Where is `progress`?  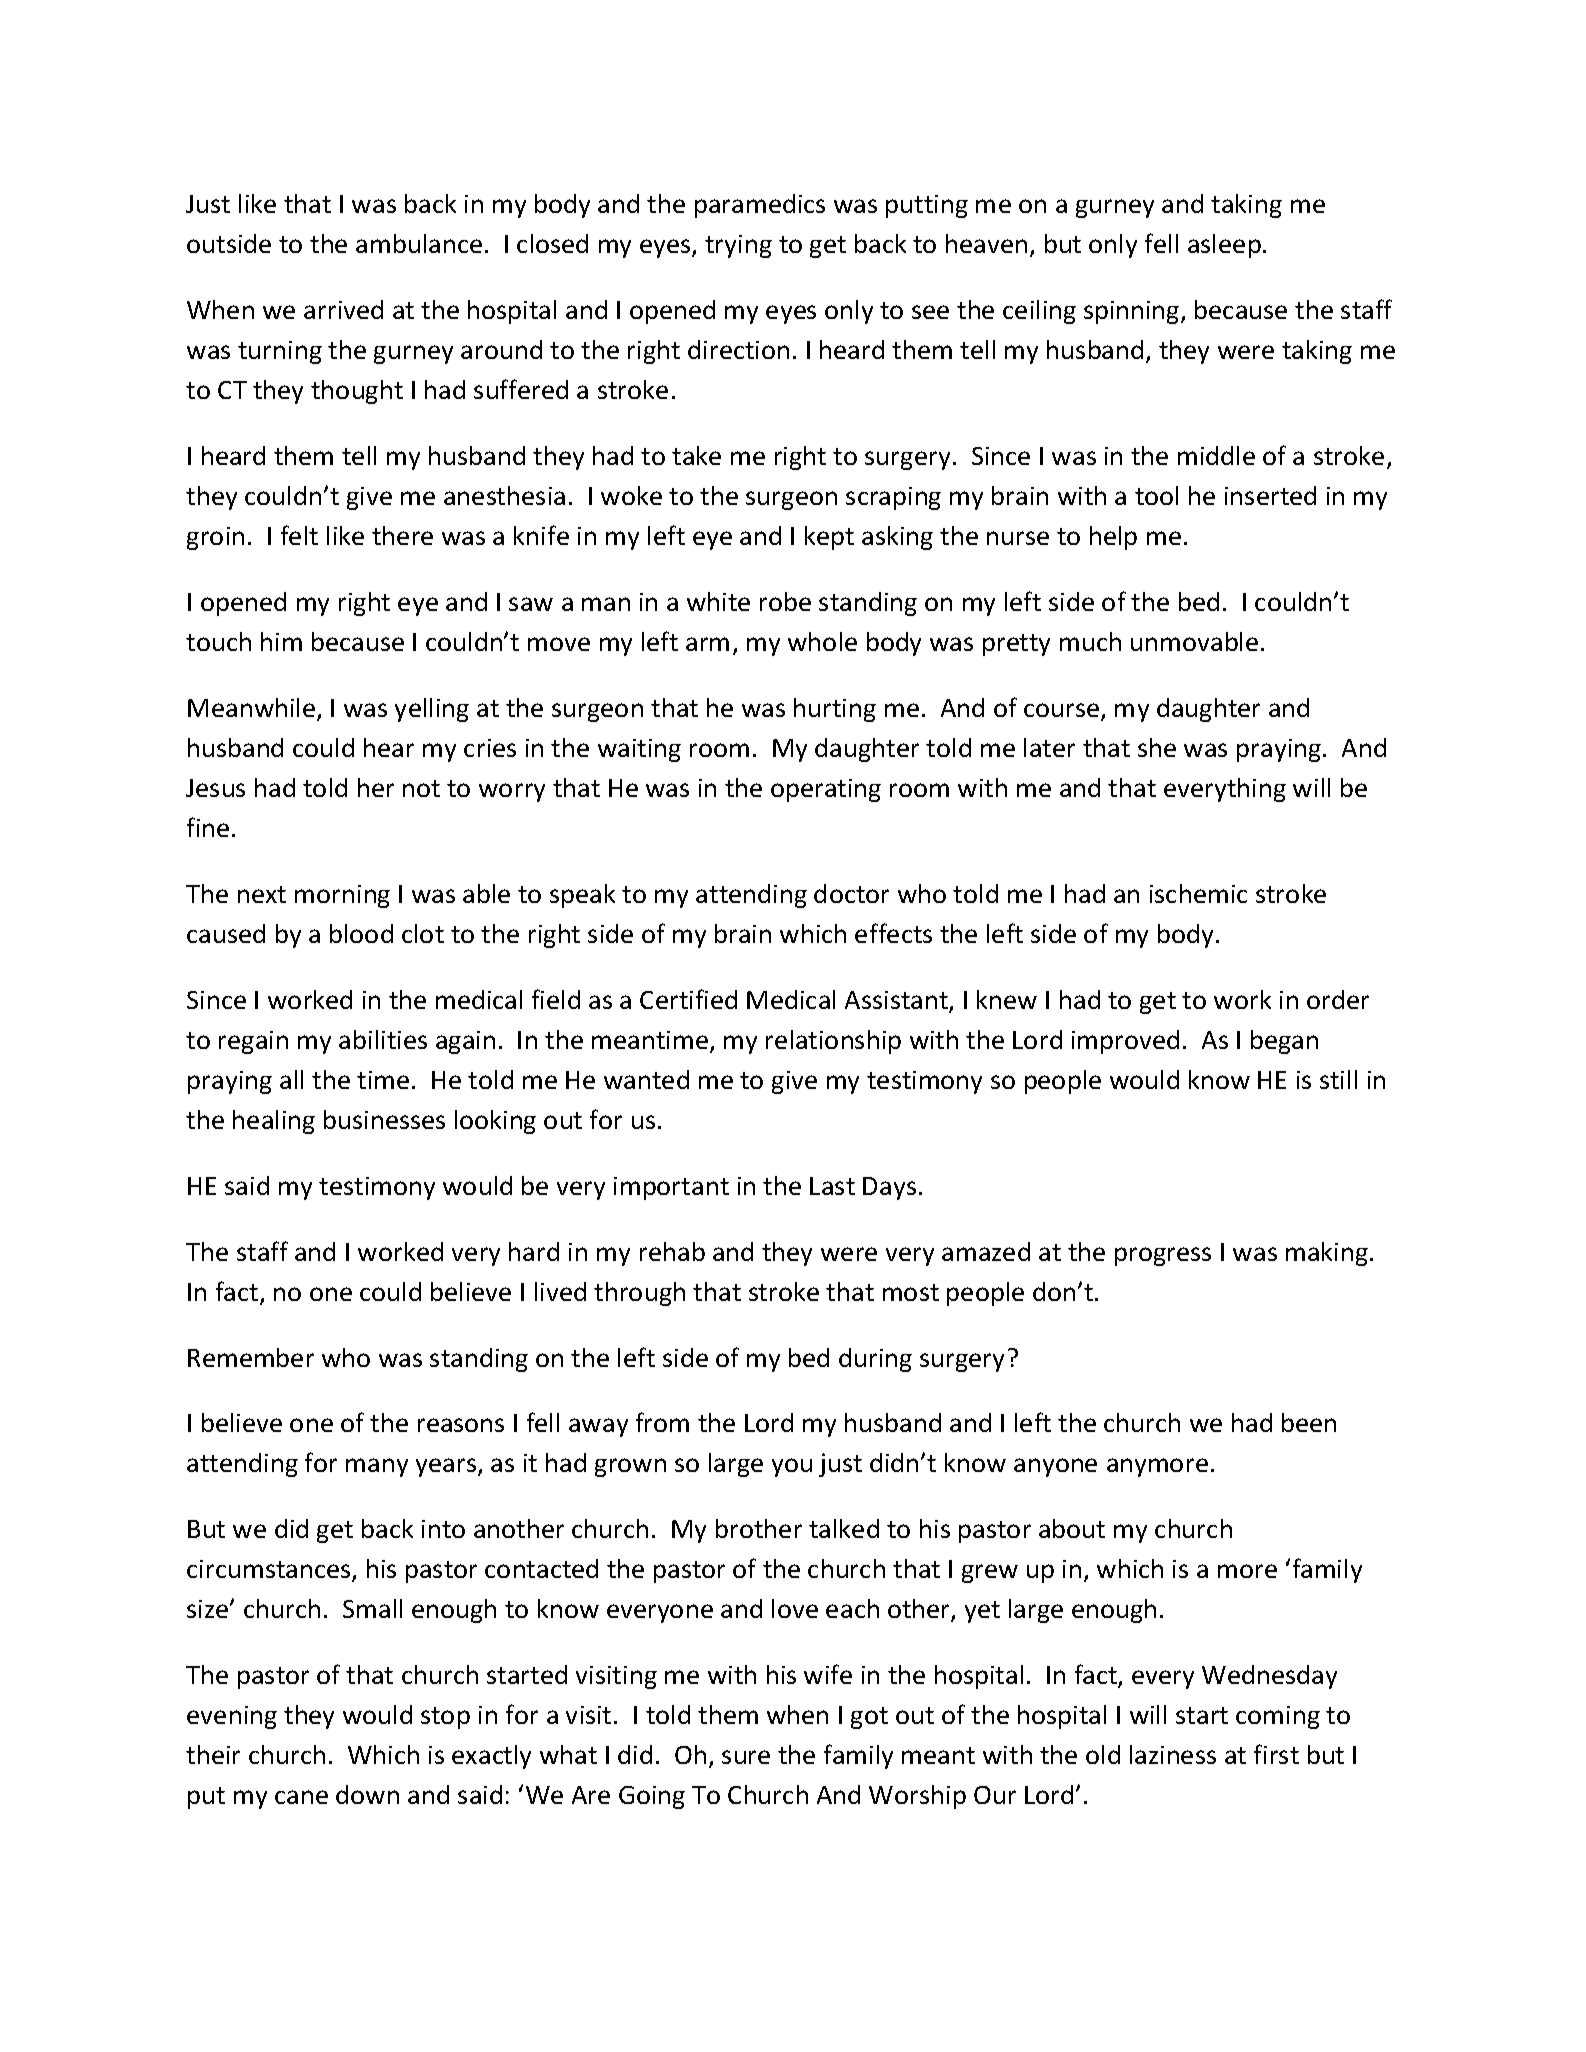
progress is located at coordinates (1163, 1256).
